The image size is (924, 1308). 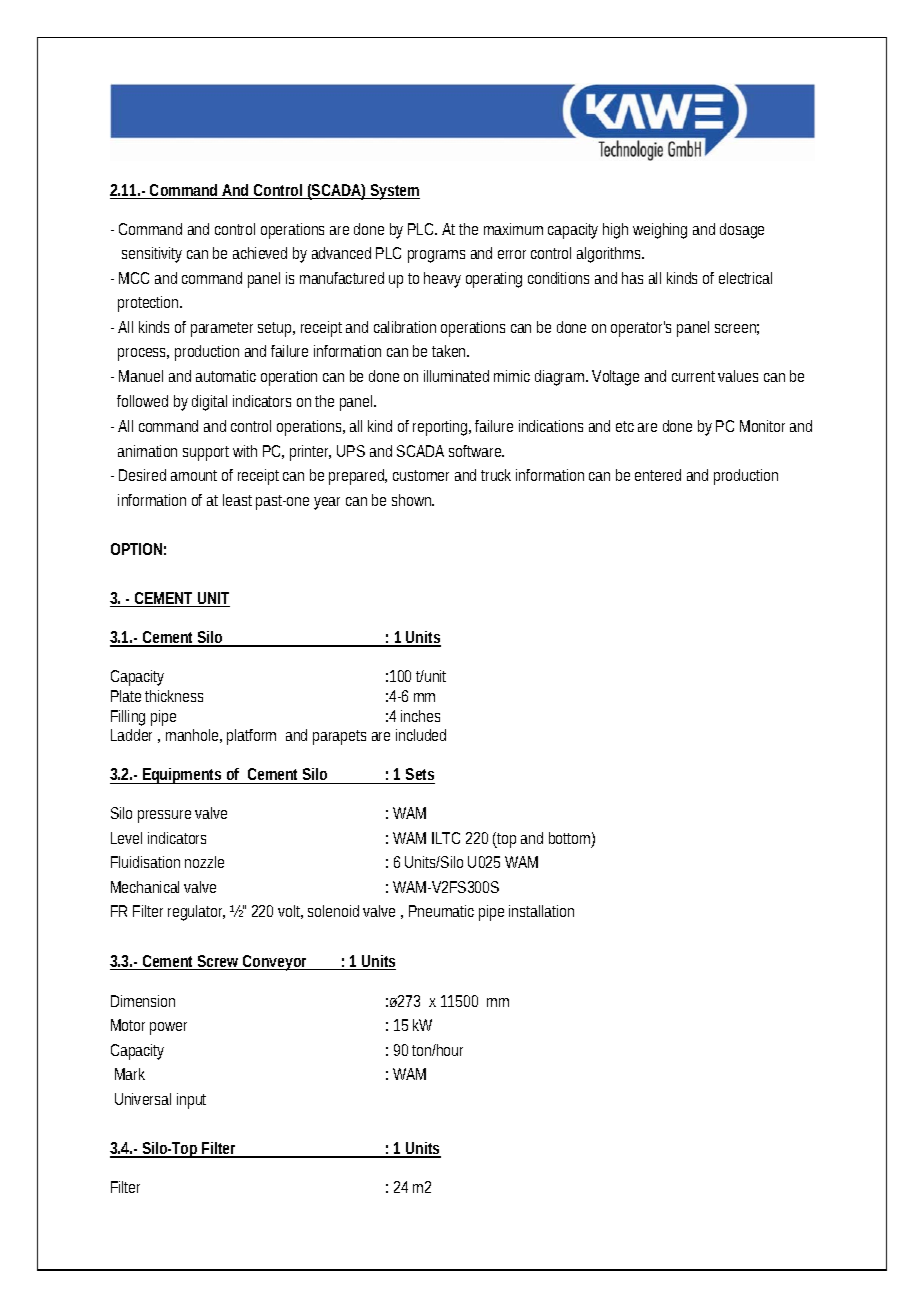 What do you see at coordinates (541, 911) in the screenshot?
I see `installation` at bounding box center [541, 911].
